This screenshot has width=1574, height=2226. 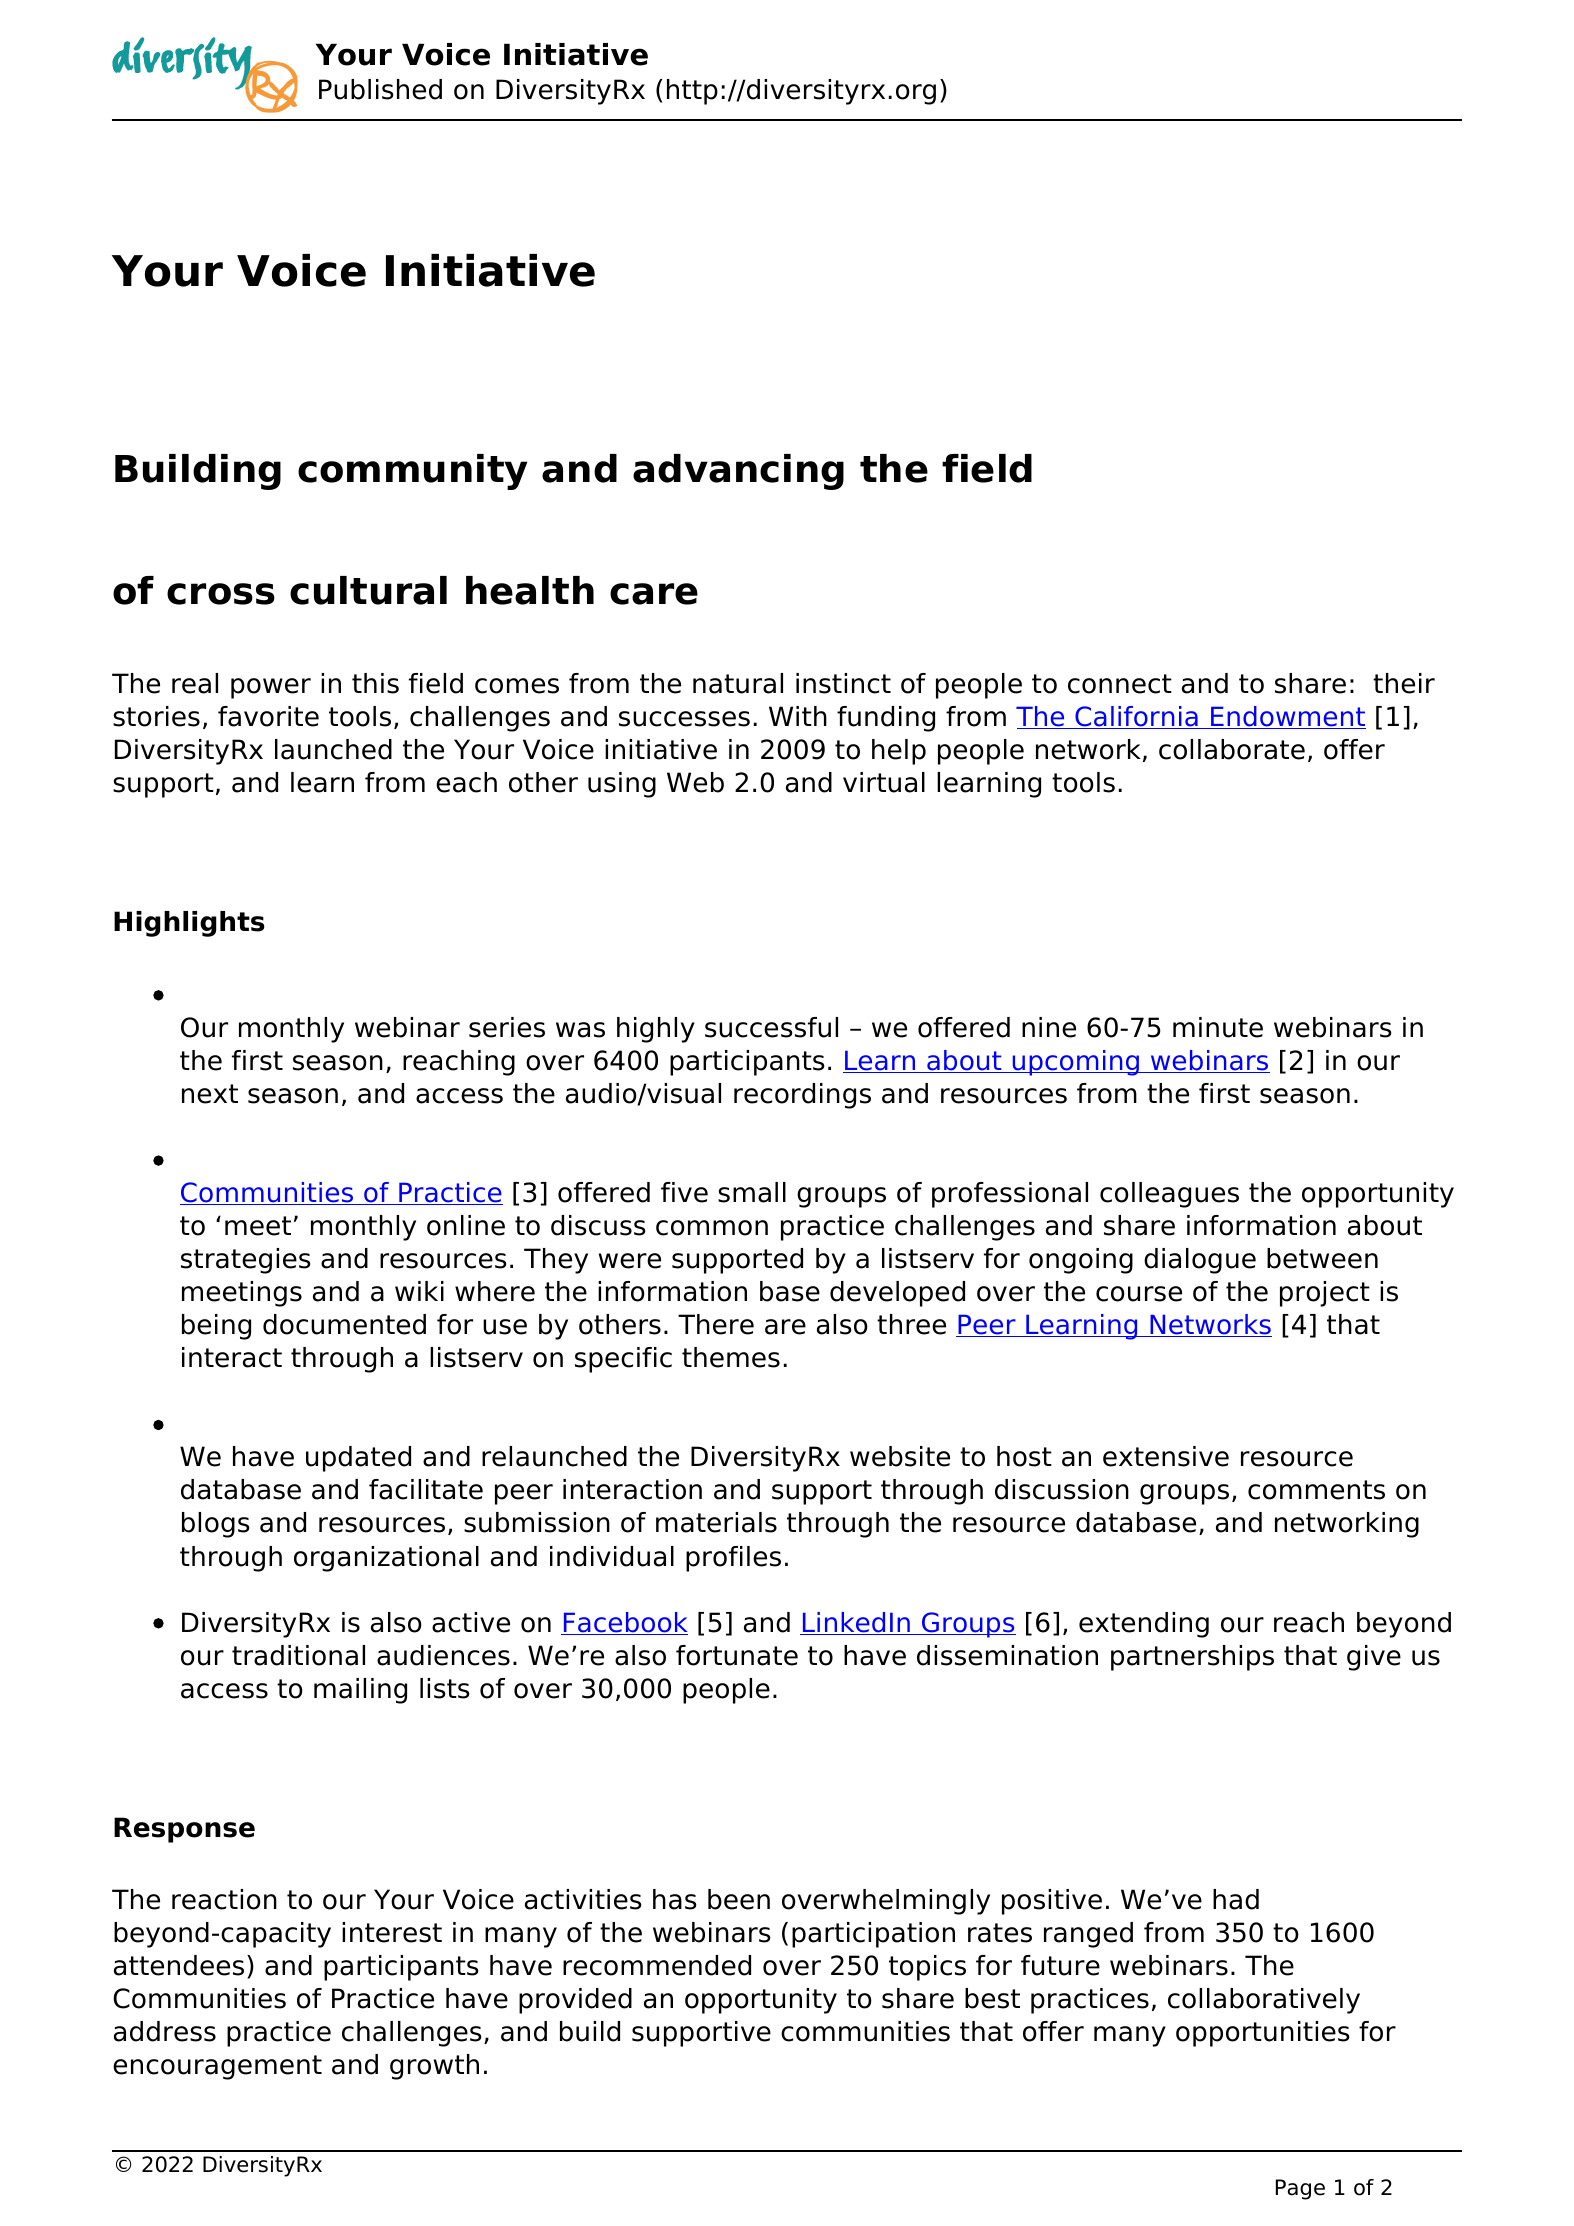 I want to click on fortunate, so click(x=737, y=1655).
